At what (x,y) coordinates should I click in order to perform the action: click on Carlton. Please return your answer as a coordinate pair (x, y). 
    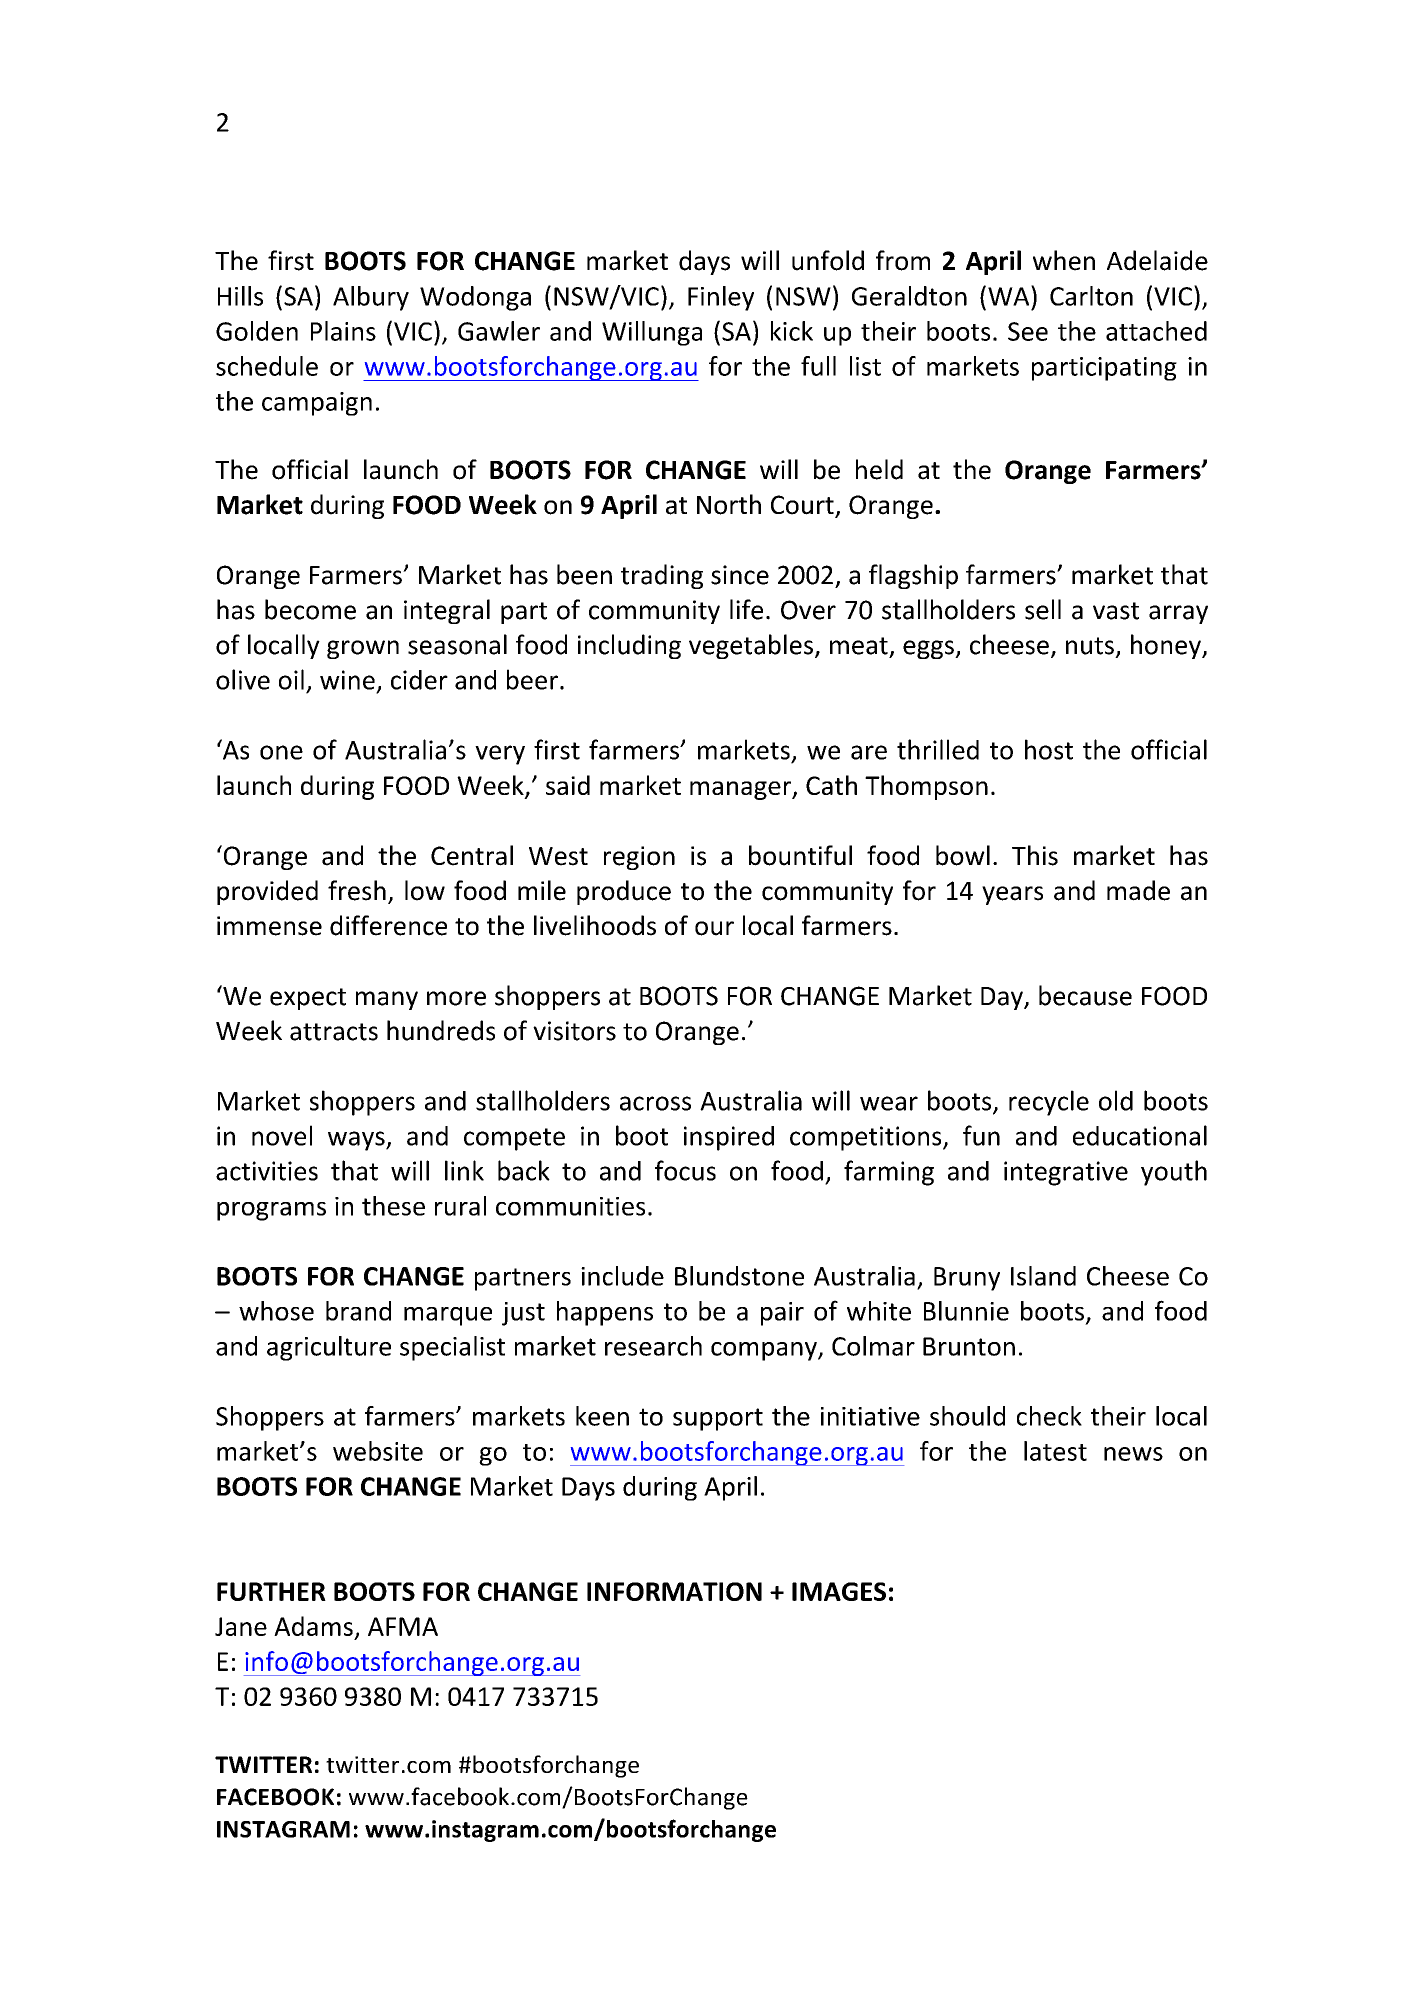
    Looking at the image, I should click on (1091, 296).
